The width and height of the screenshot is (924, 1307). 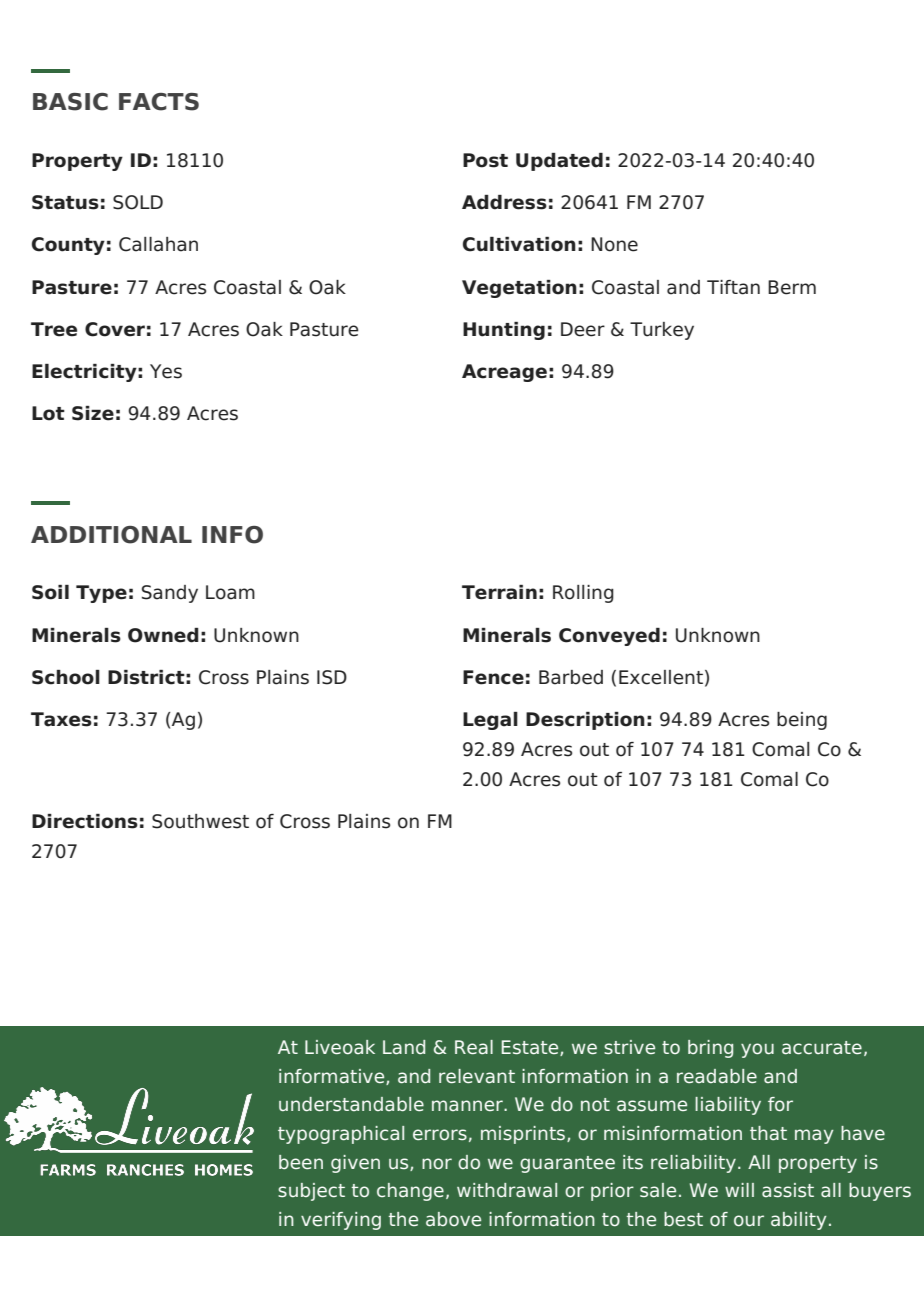 What do you see at coordinates (159, 102) in the screenshot?
I see `FACTS` at bounding box center [159, 102].
